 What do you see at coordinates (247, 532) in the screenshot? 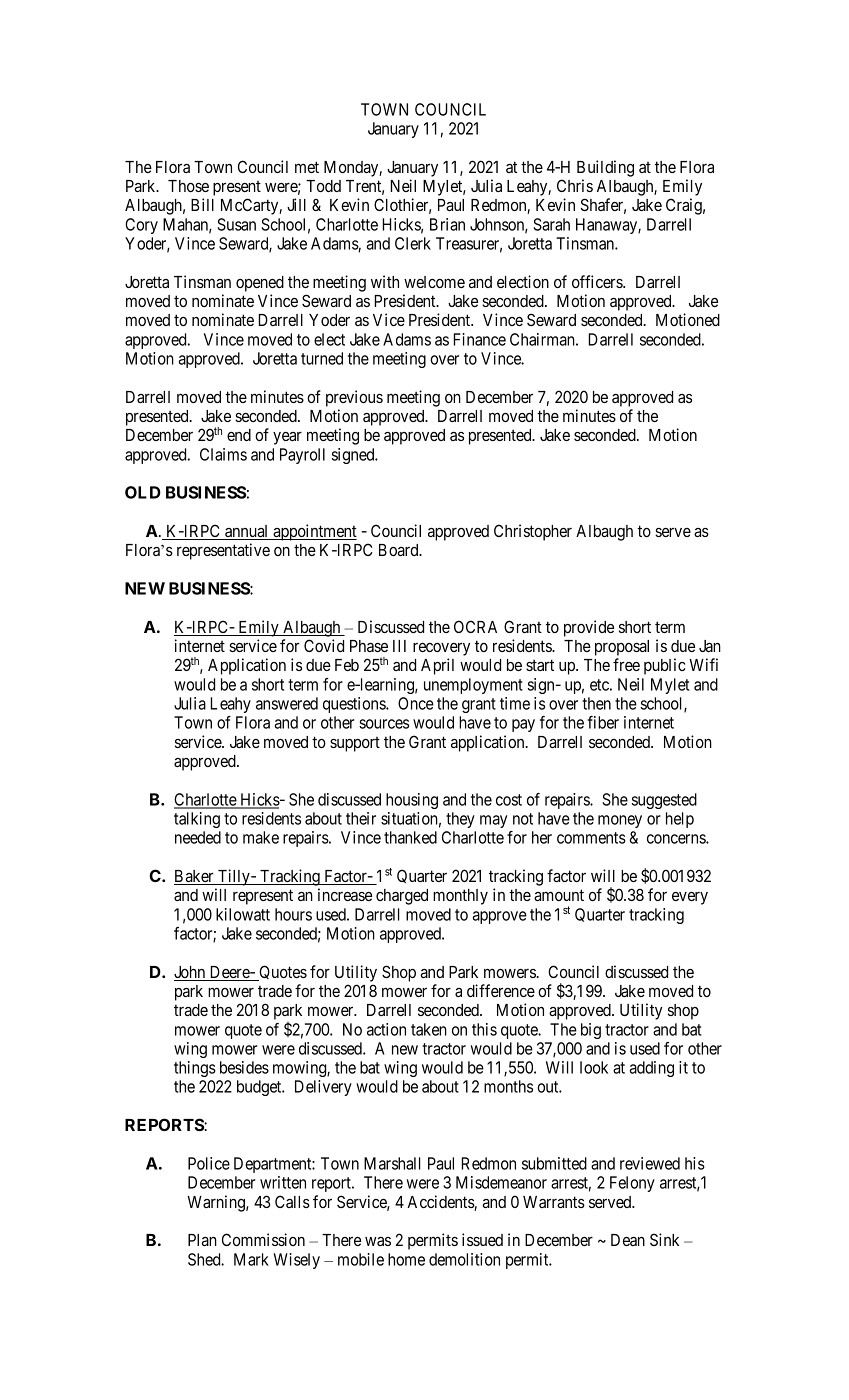
I see `annual` at bounding box center [247, 532].
